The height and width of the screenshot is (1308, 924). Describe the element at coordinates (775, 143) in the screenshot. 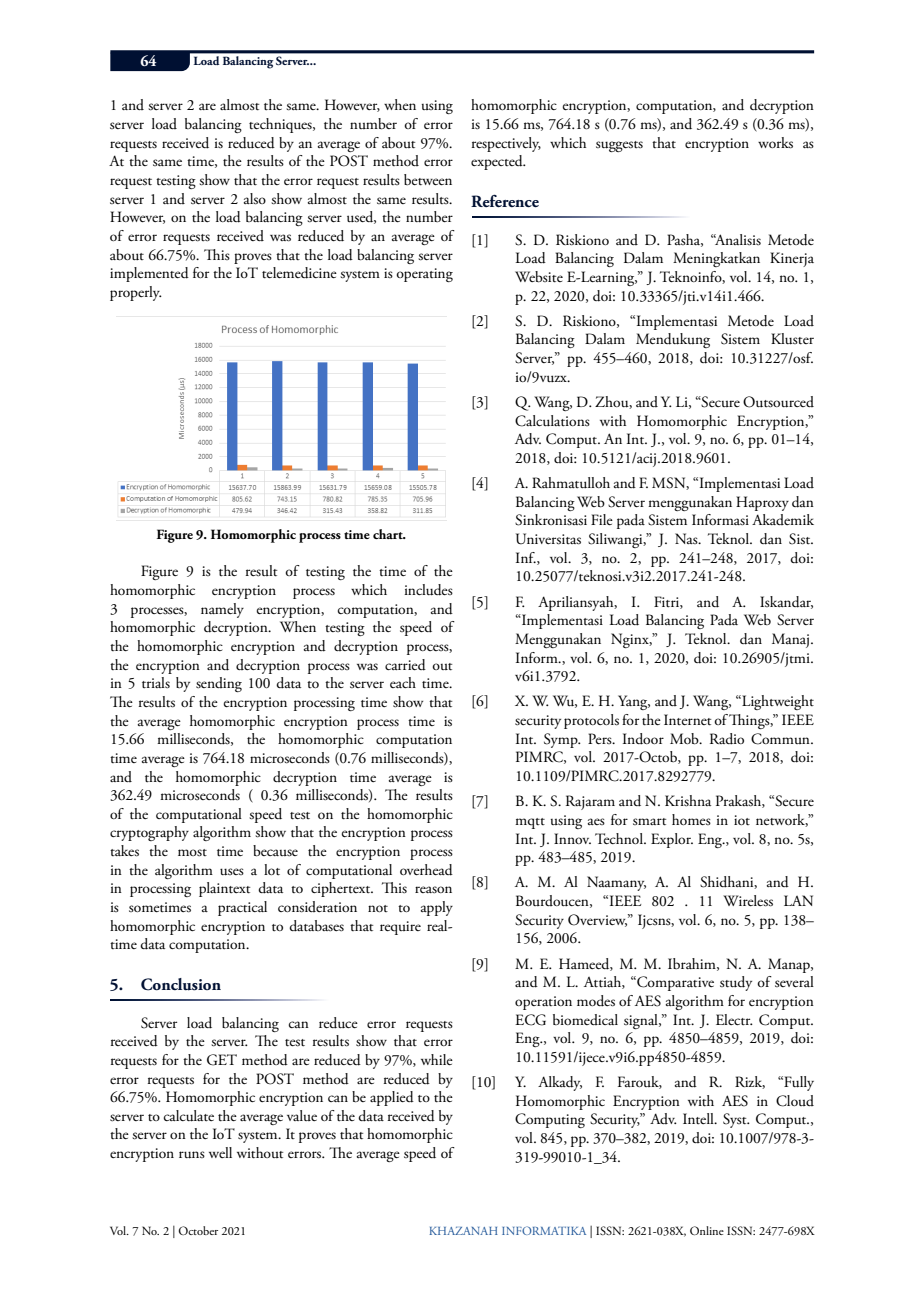

I see `works` at that location.
